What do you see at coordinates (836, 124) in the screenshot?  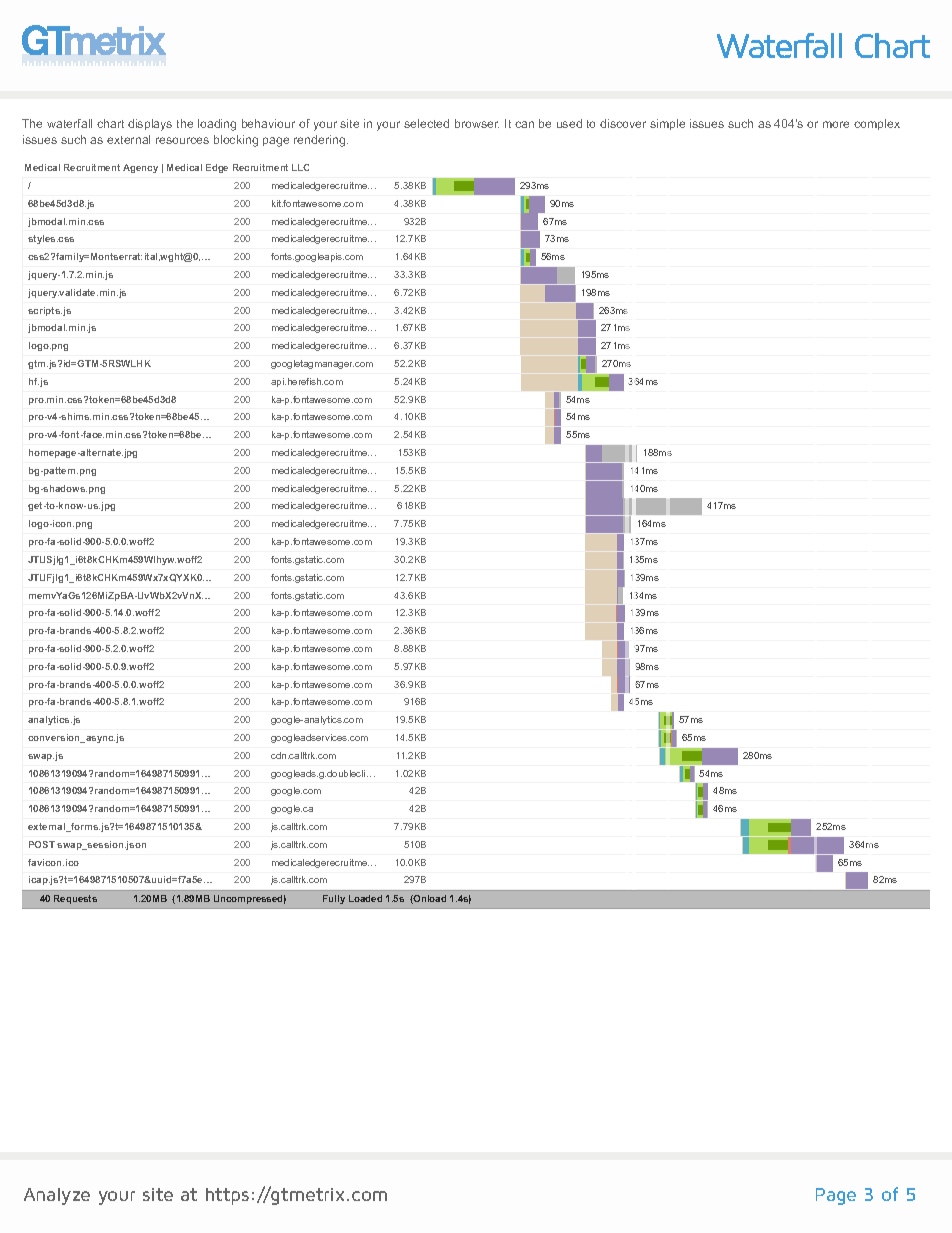 I see `more` at bounding box center [836, 124].
